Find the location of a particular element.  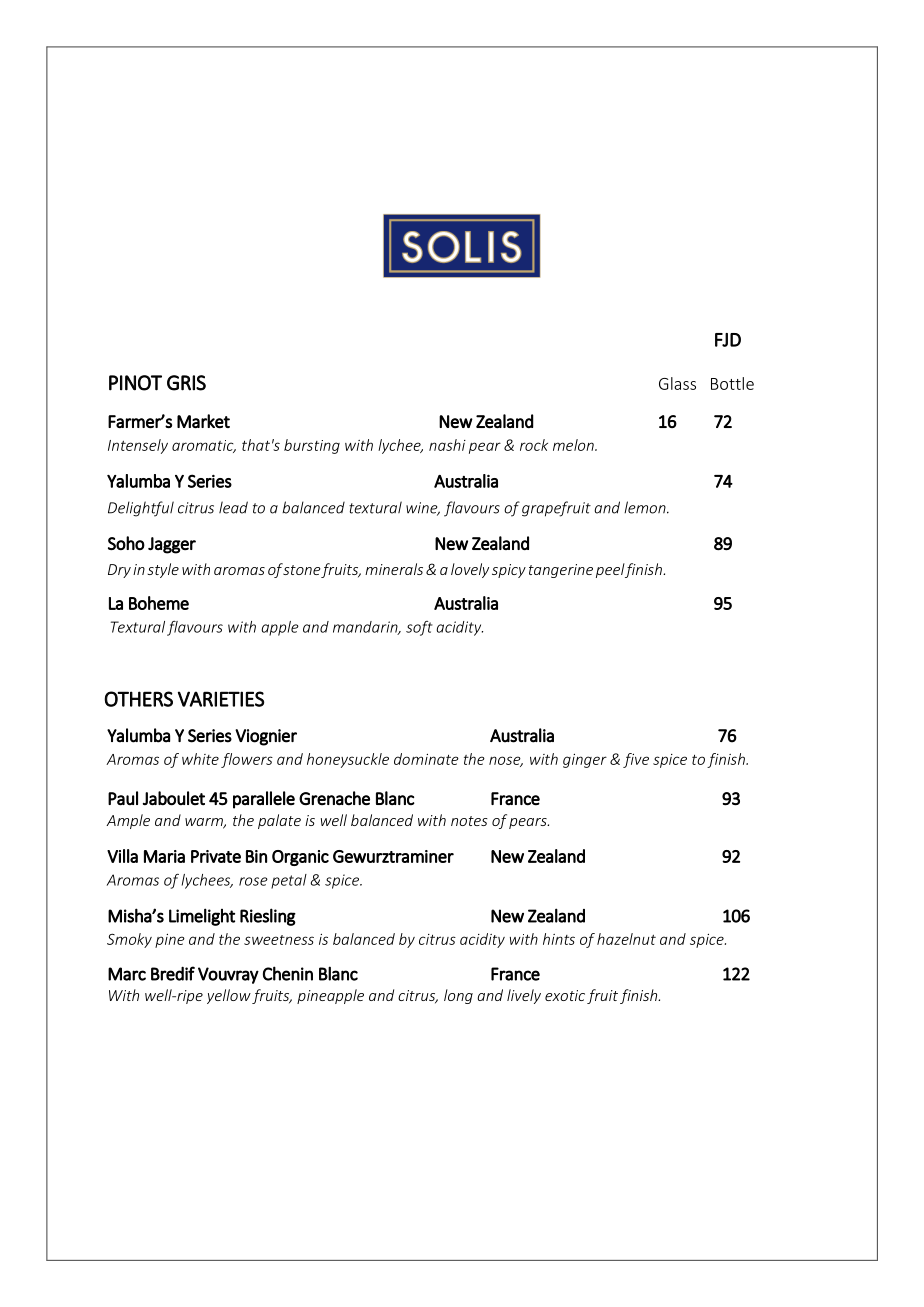

long is located at coordinates (458, 996).
